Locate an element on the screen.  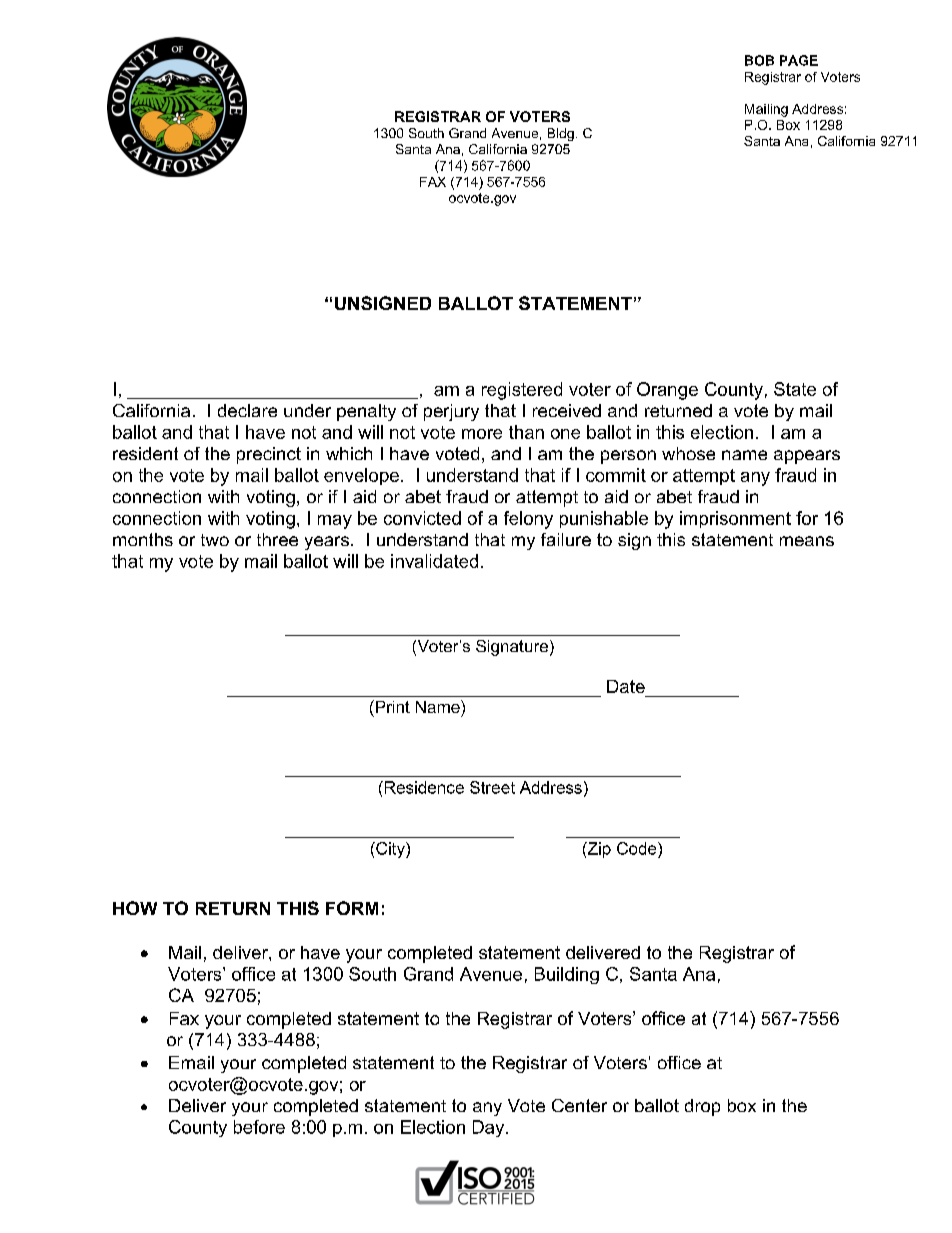
imprisonment is located at coordinates (735, 519).
